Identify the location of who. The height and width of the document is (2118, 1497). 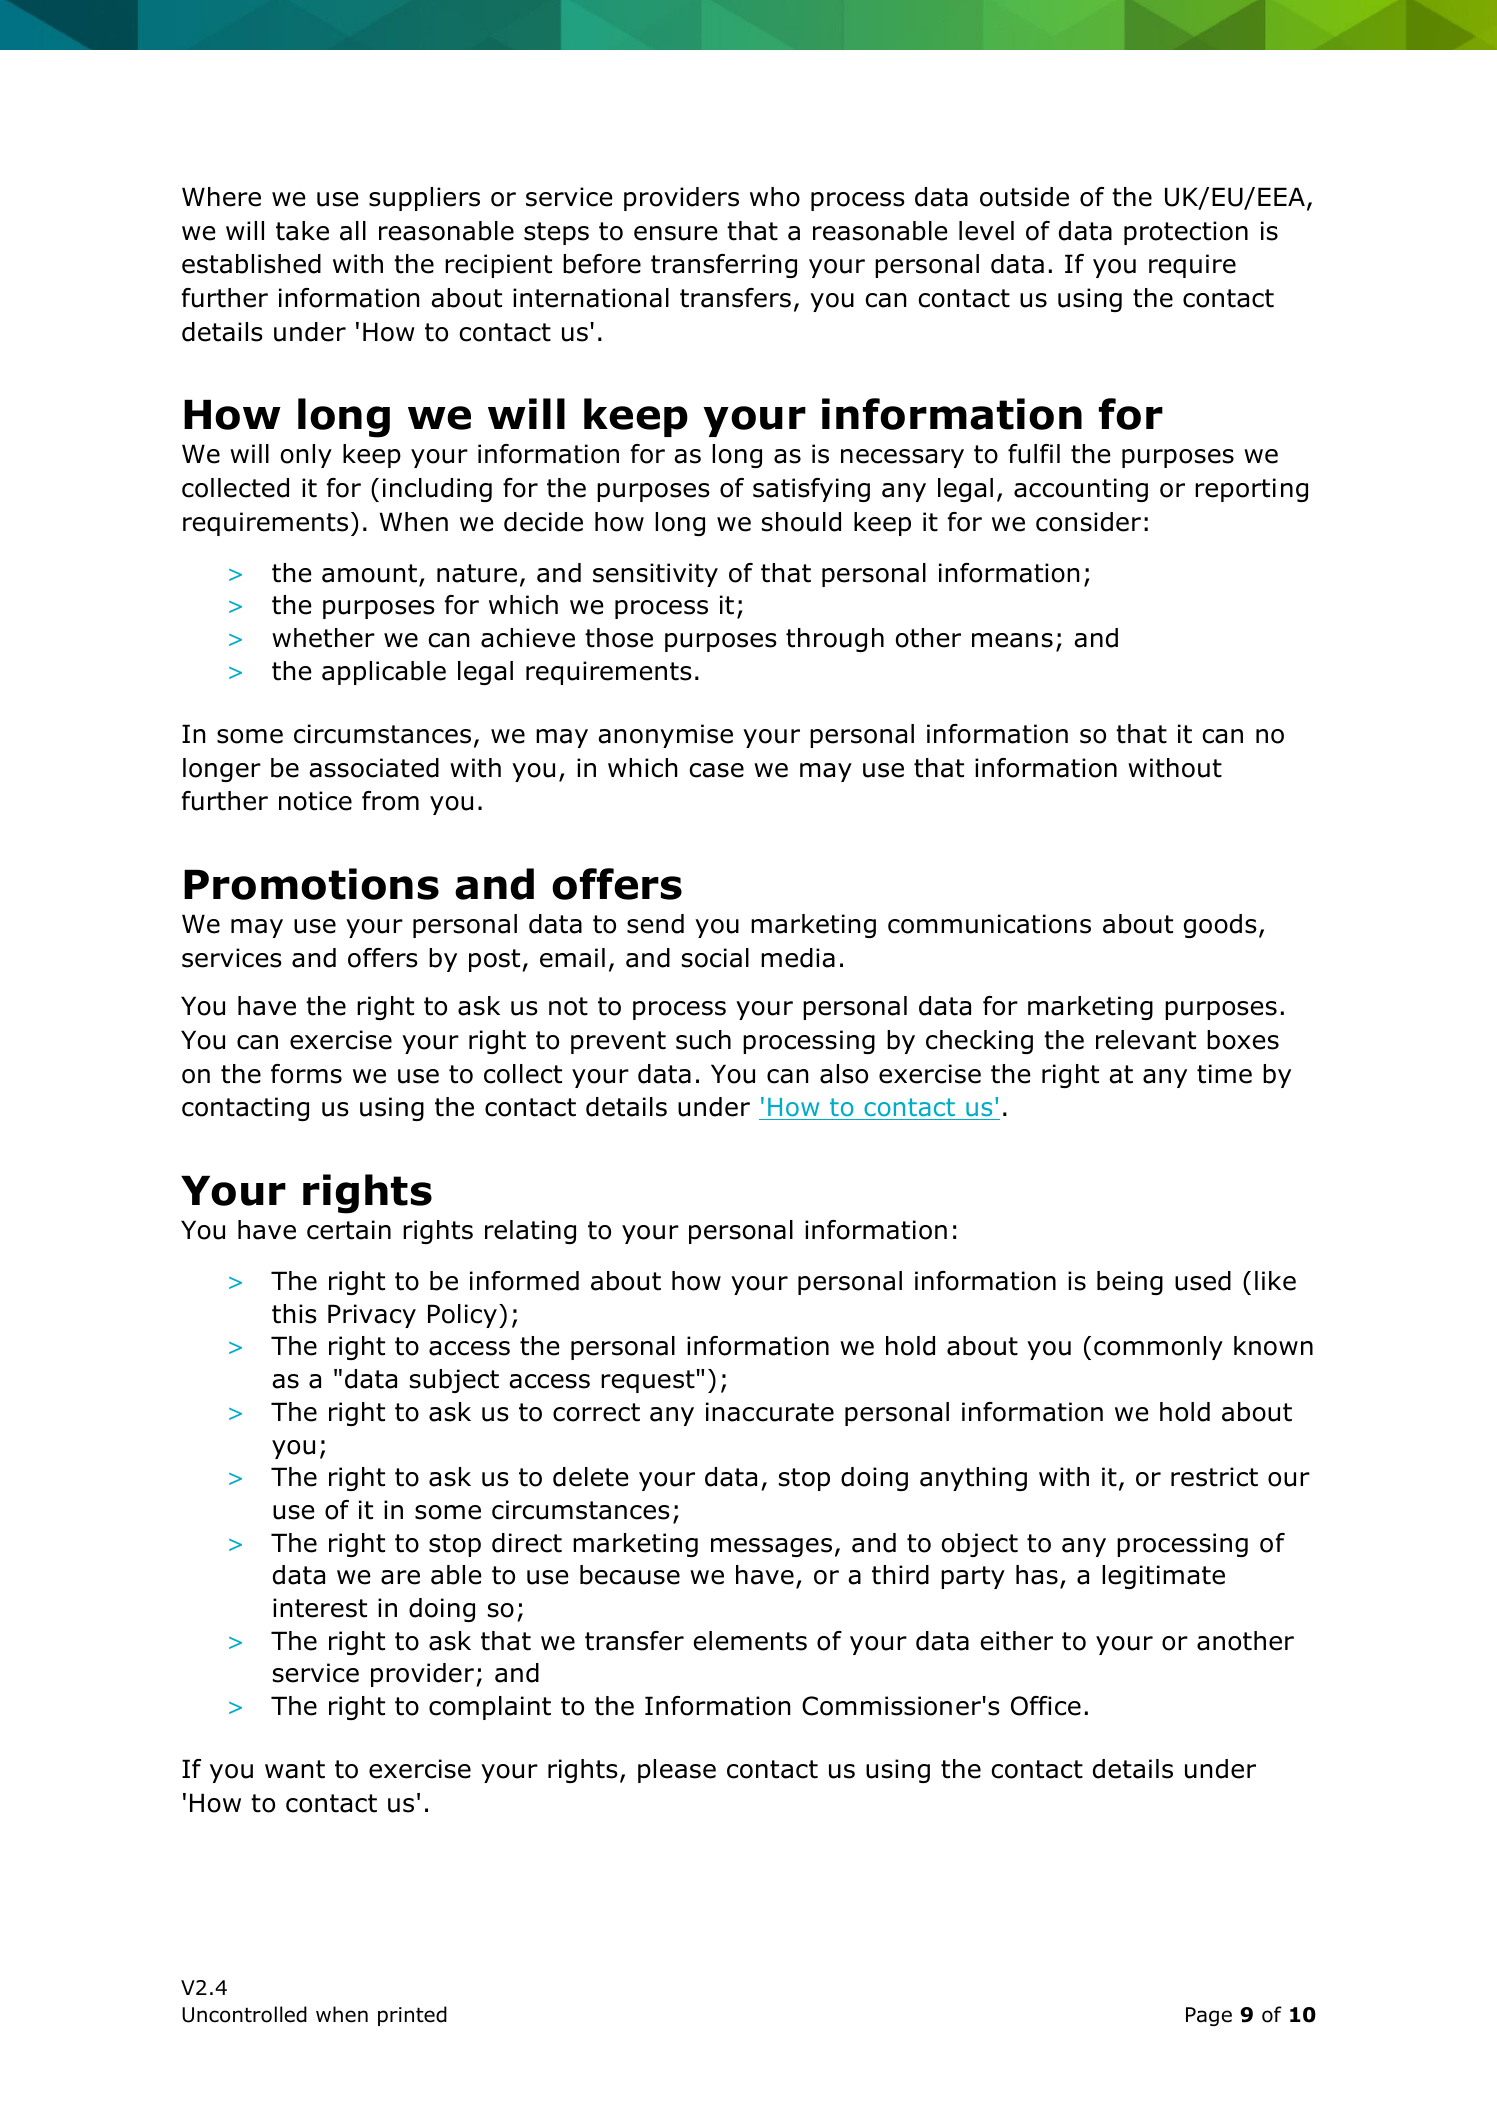
(775, 197).
